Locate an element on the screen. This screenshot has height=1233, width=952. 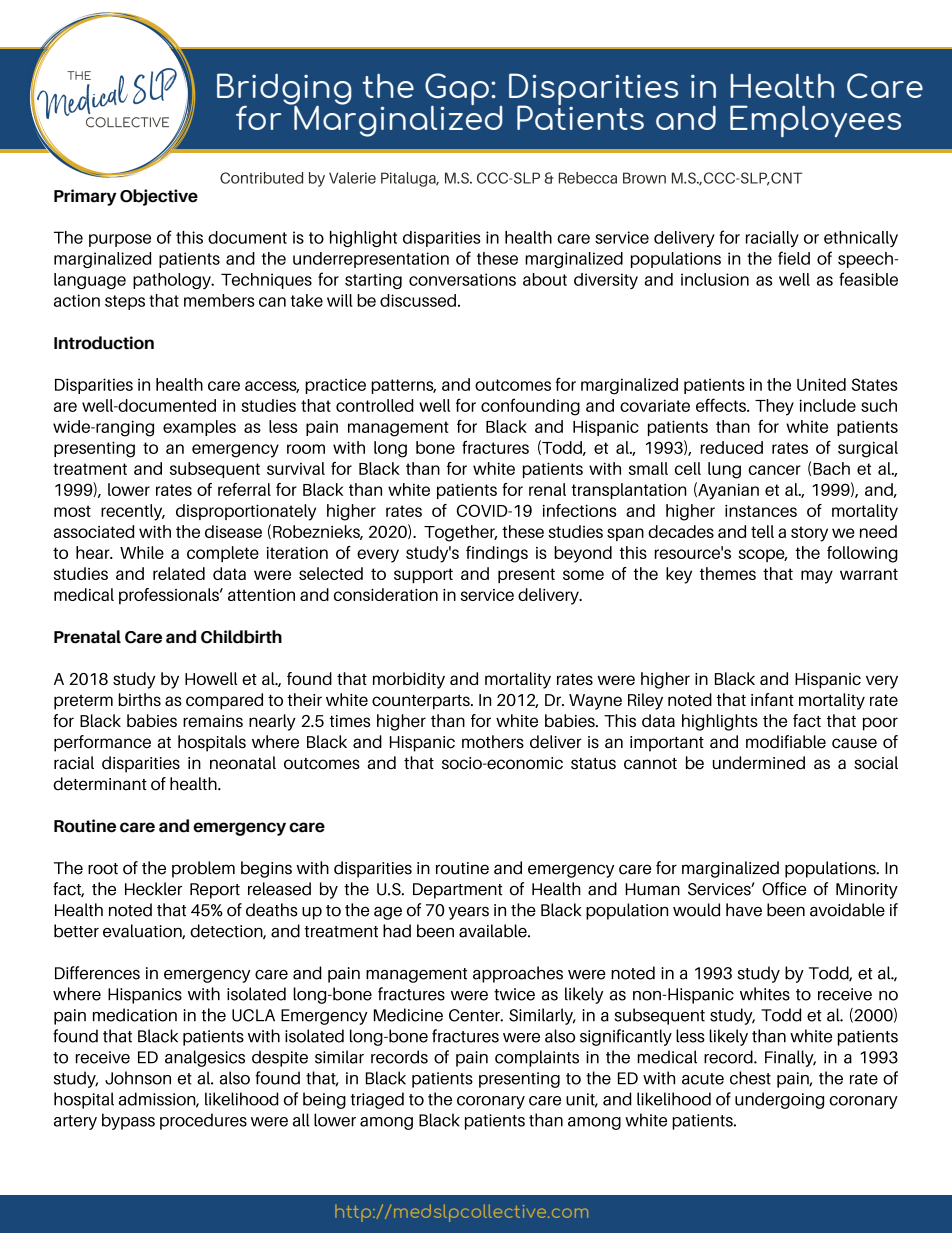
counterparts is located at coordinates (422, 702).
